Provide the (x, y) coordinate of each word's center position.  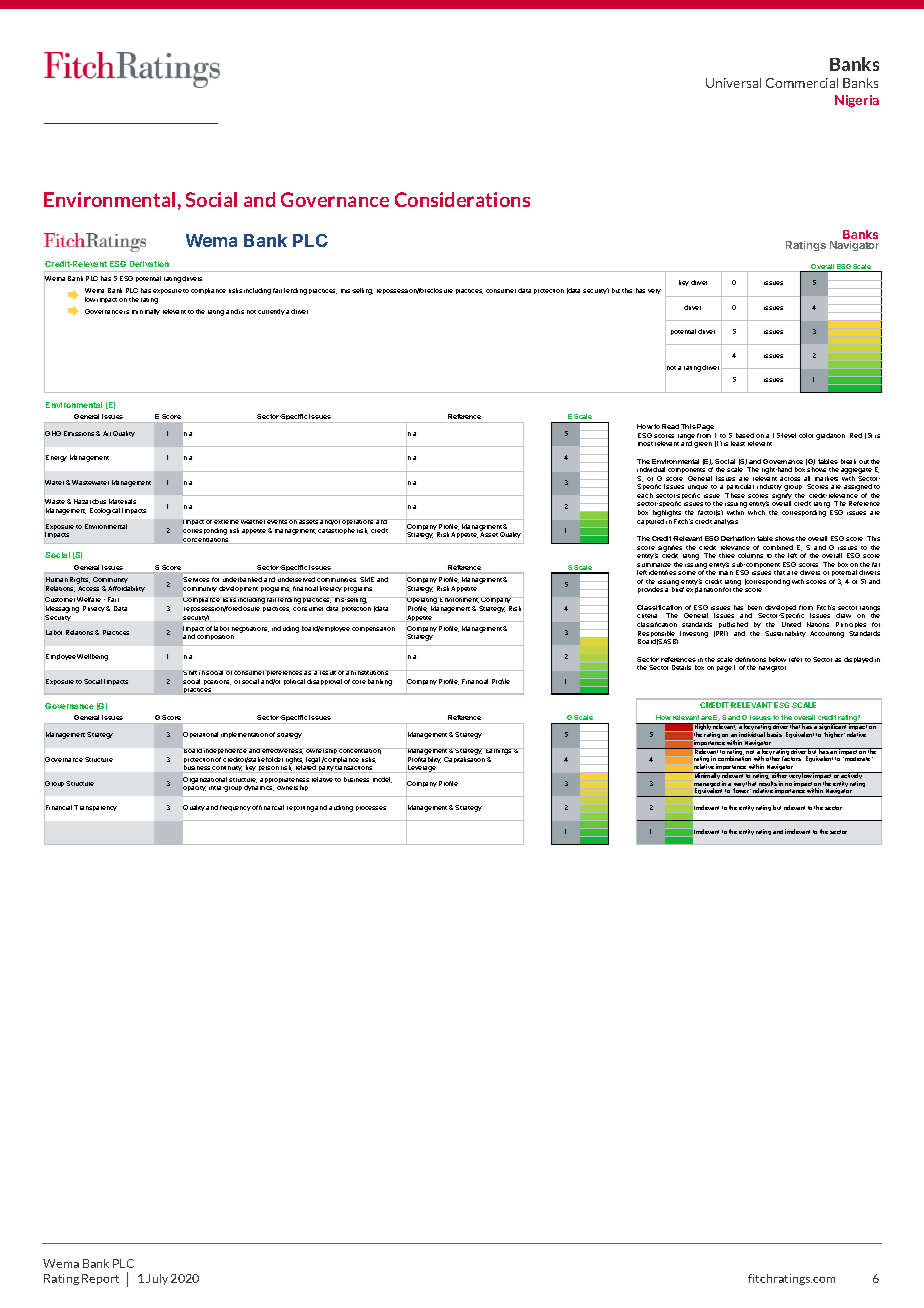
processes (371, 808)
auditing (341, 808)
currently (271, 312)
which (756, 512)
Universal (733, 83)
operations (358, 524)
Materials (122, 501)
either (780, 775)
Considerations (462, 199)
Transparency (95, 808)
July (157, 1279)
